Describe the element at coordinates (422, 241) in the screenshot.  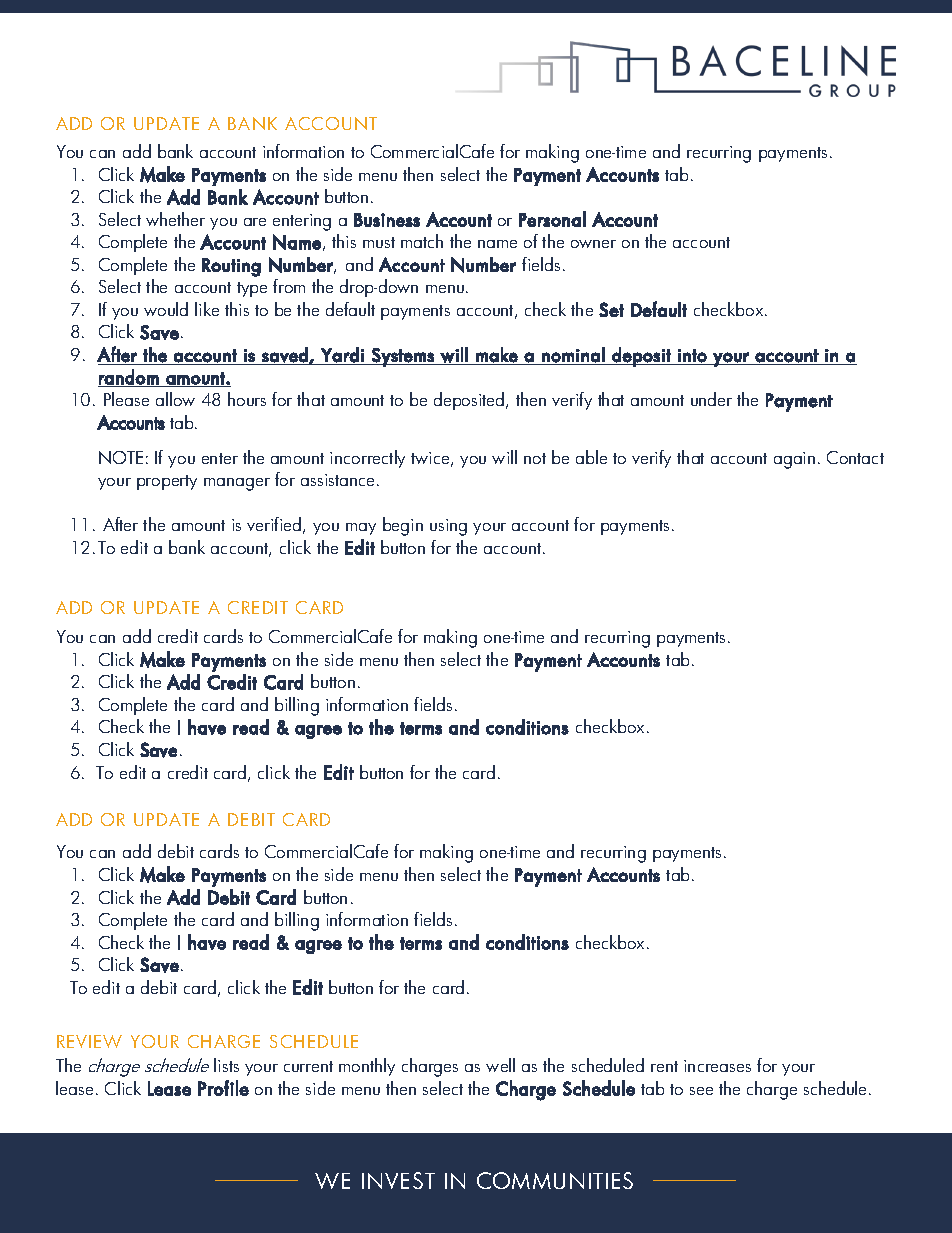
I see `match` at that location.
